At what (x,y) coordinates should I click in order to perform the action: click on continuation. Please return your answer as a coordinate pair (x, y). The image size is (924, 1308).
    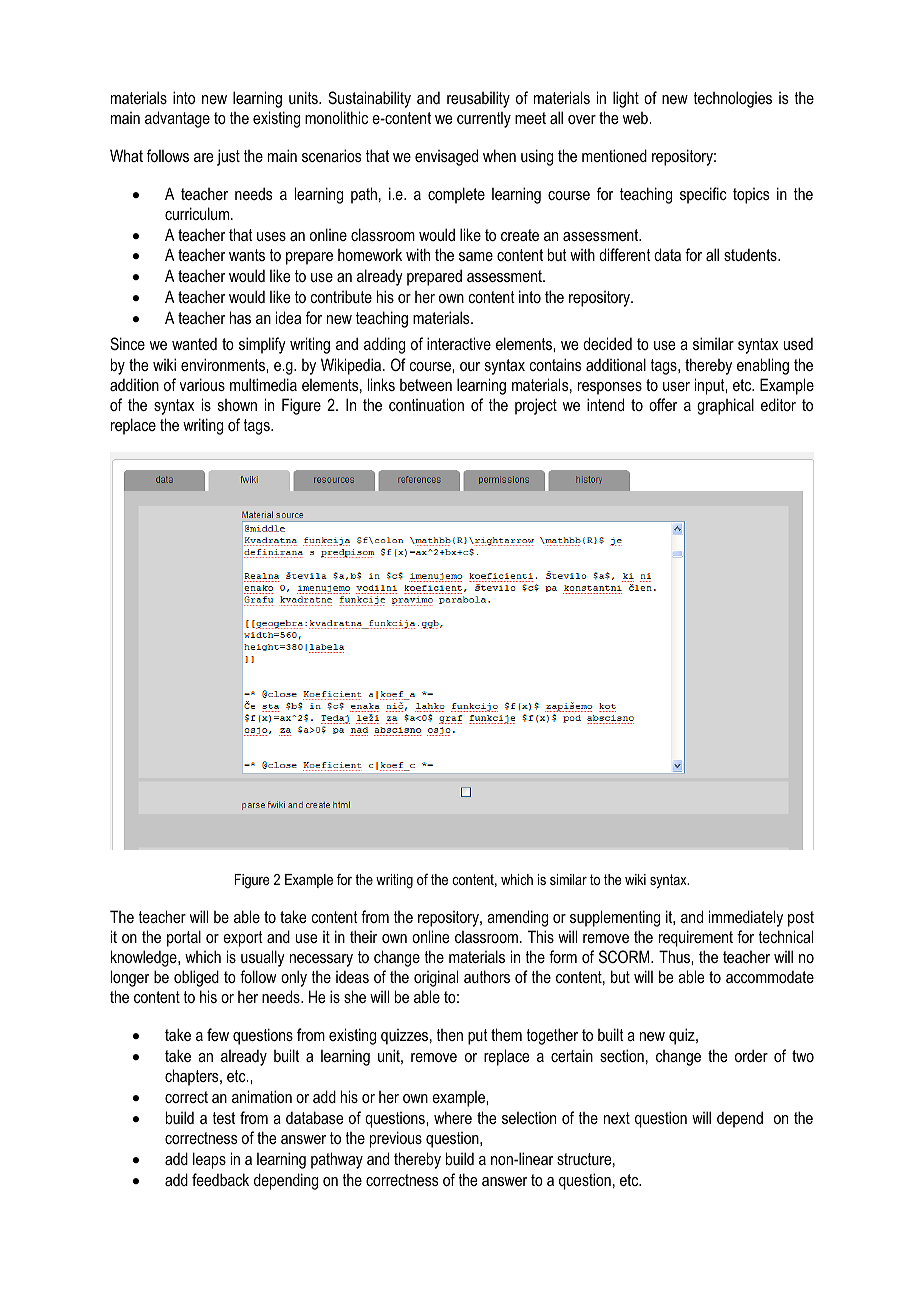
    Looking at the image, I should click on (426, 404).
